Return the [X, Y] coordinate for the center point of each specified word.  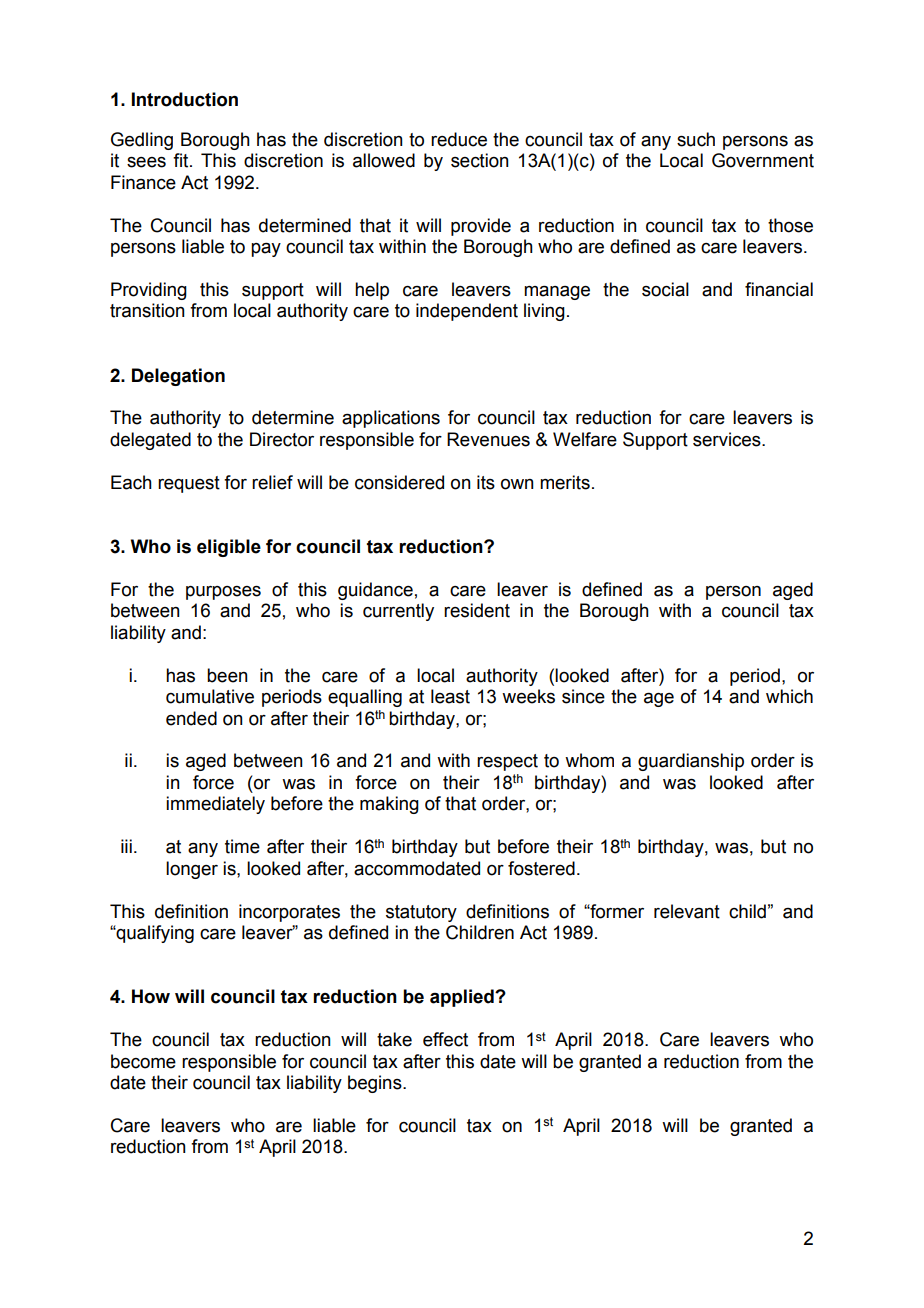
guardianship [691, 762]
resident [477, 610]
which [789, 696]
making [389, 805]
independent [467, 312]
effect [445, 1039]
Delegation [178, 377]
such [696, 139]
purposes [223, 593]
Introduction [185, 99]
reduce [459, 139]
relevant [687, 911]
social [665, 289]
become [143, 1061]
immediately [215, 805]
